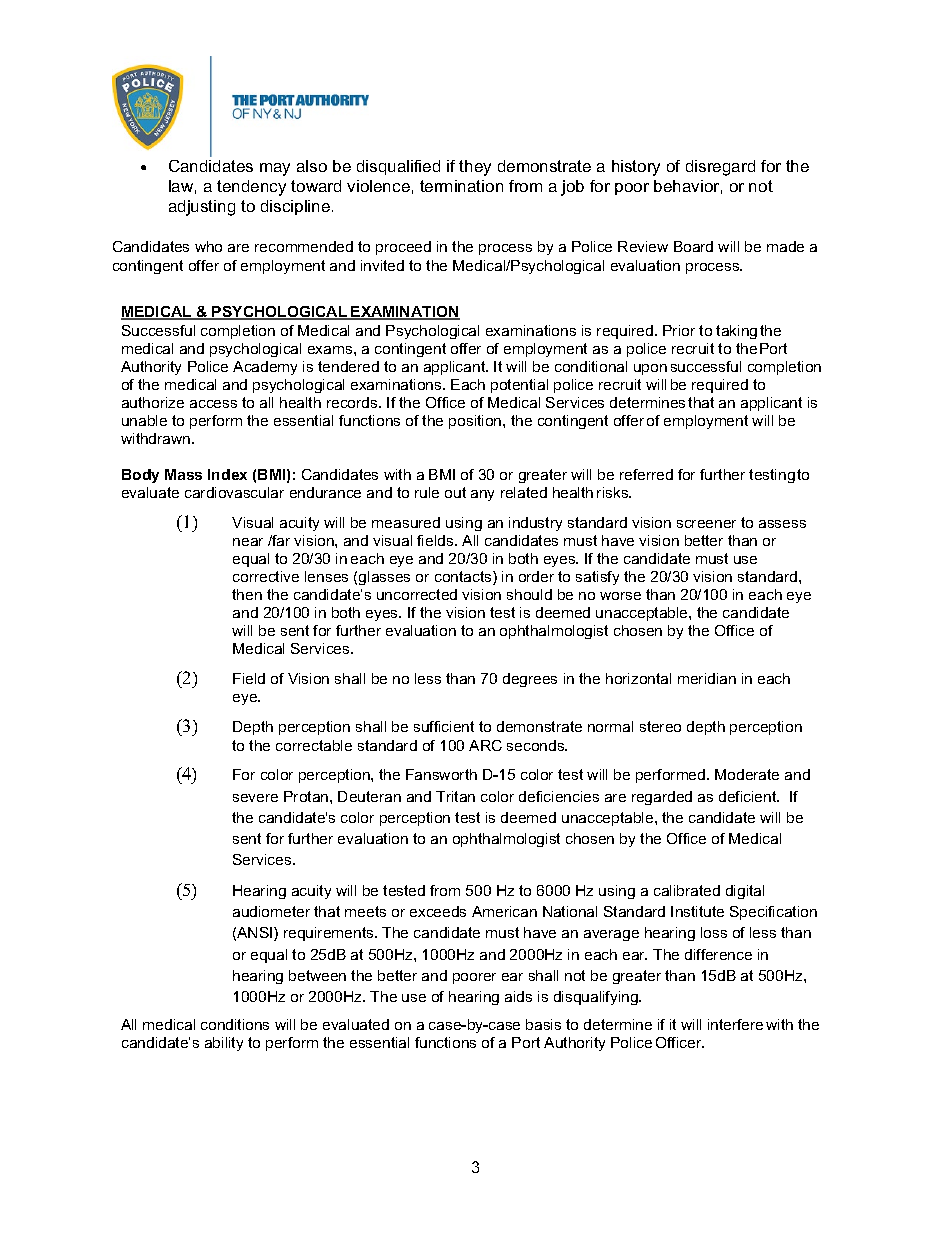  I want to click on then, so click(247, 594).
